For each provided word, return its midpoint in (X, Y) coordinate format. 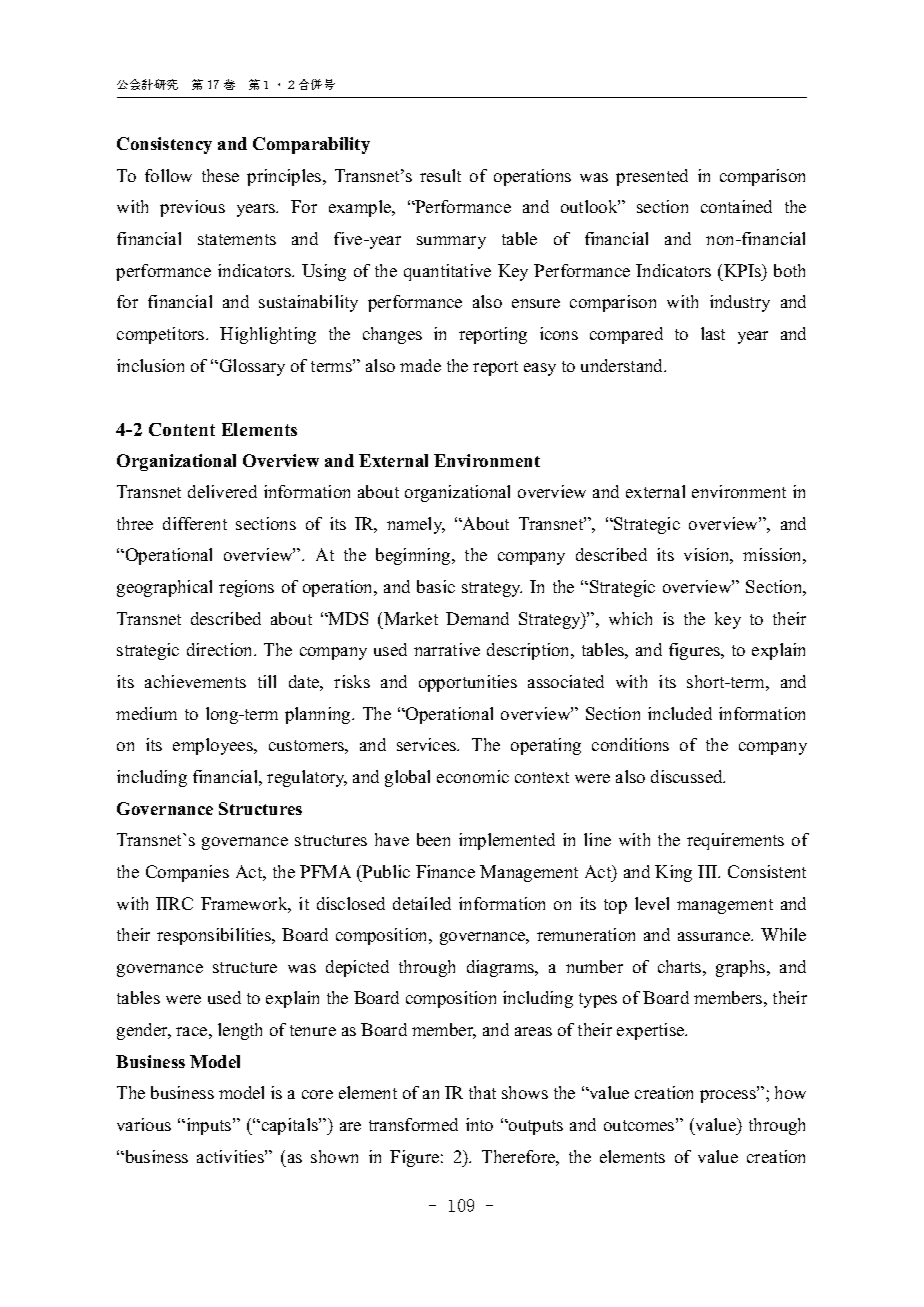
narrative (447, 649)
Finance (445, 871)
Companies (187, 873)
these (220, 175)
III (709, 871)
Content (182, 429)
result (440, 175)
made (420, 365)
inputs (209, 1126)
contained (736, 206)
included (680, 713)
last (713, 333)
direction (221, 649)
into (479, 1124)
